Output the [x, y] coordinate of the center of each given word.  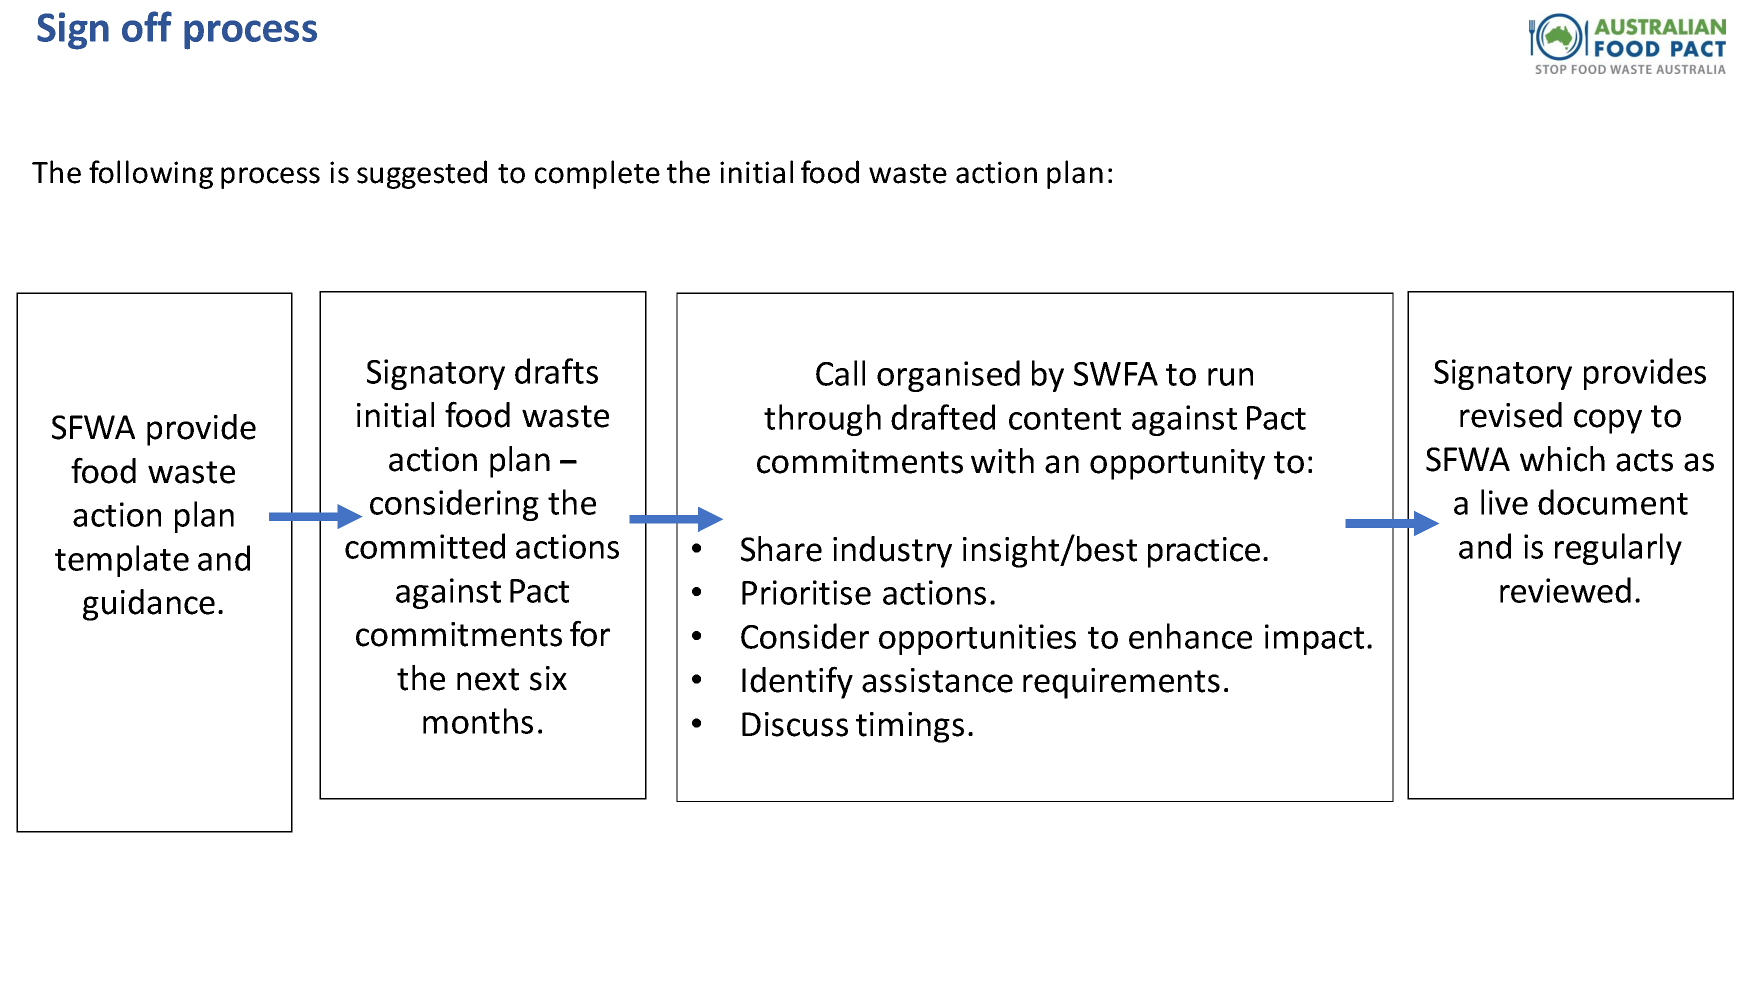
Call [840, 373]
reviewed [1565, 590]
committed [425, 546]
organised [948, 376]
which [1562, 459]
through [822, 420]
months [478, 721]
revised [1511, 415]
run [1230, 377]
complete [597, 174]
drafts [556, 371]
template [122, 561]
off [147, 26]
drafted [943, 417]
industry [892, 552]
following [151, 174]
